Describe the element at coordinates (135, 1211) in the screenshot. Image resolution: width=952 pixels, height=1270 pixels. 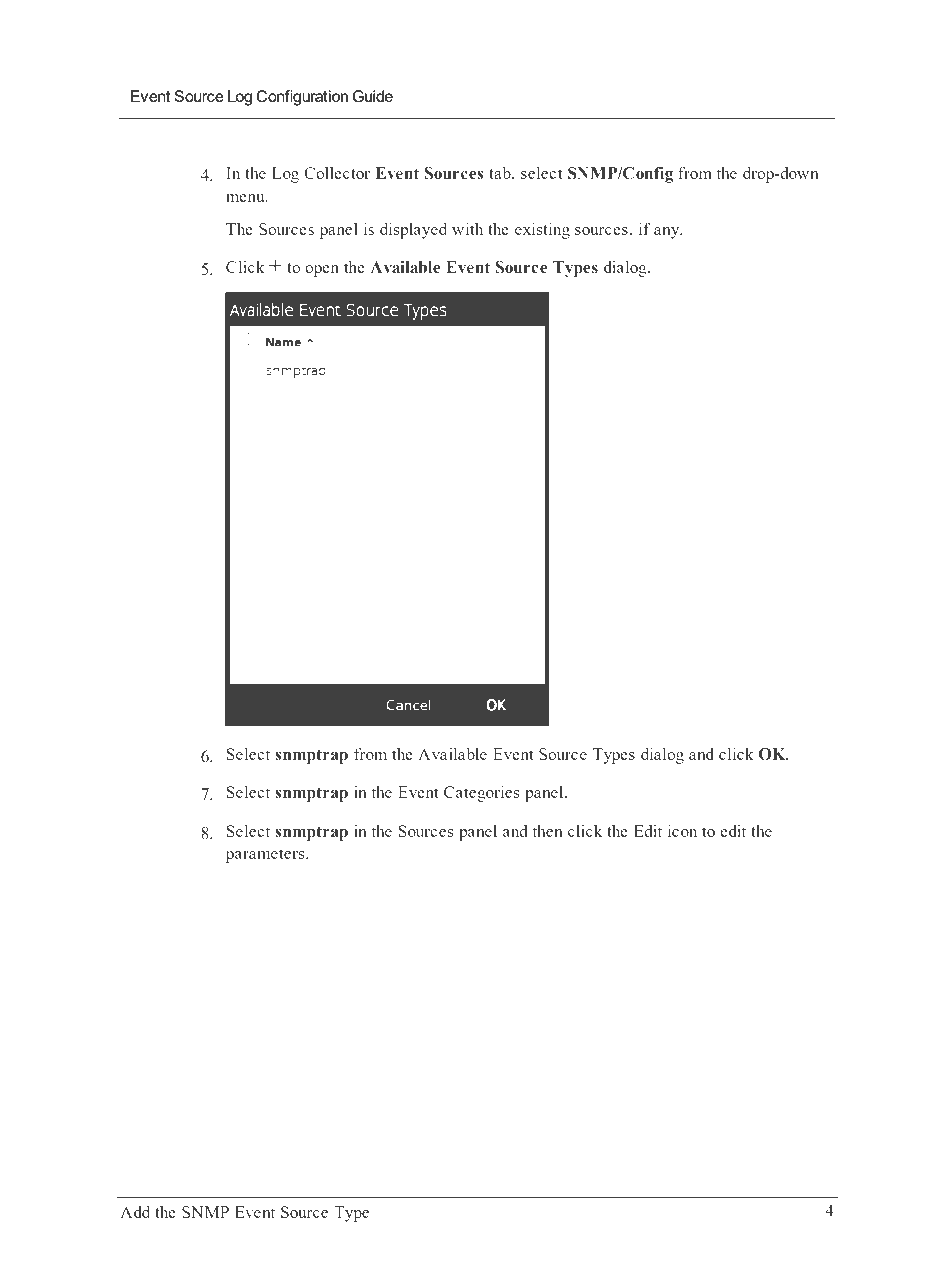
I see `Add` at that location.
